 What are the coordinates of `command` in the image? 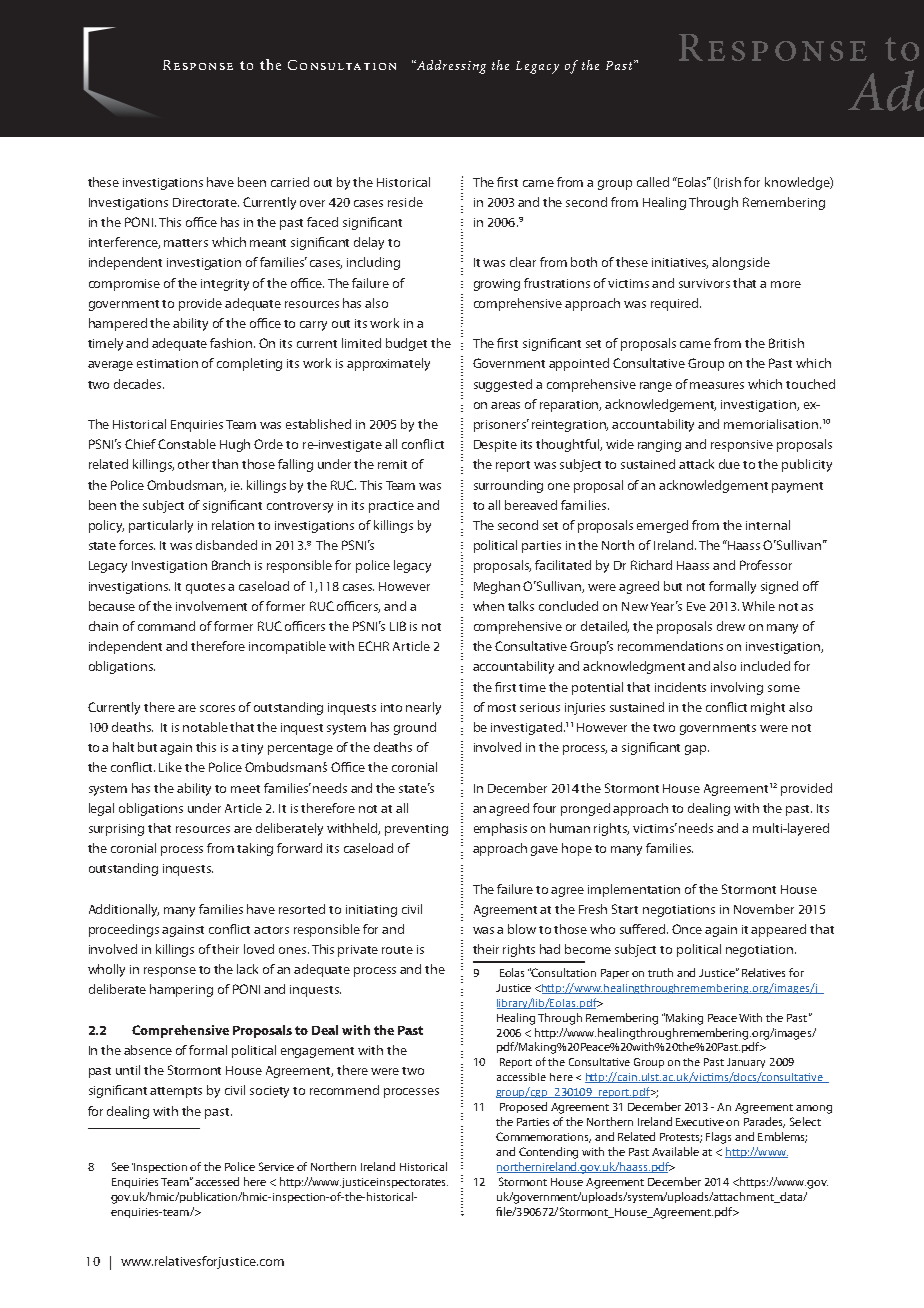 It's located at (166, 626).
